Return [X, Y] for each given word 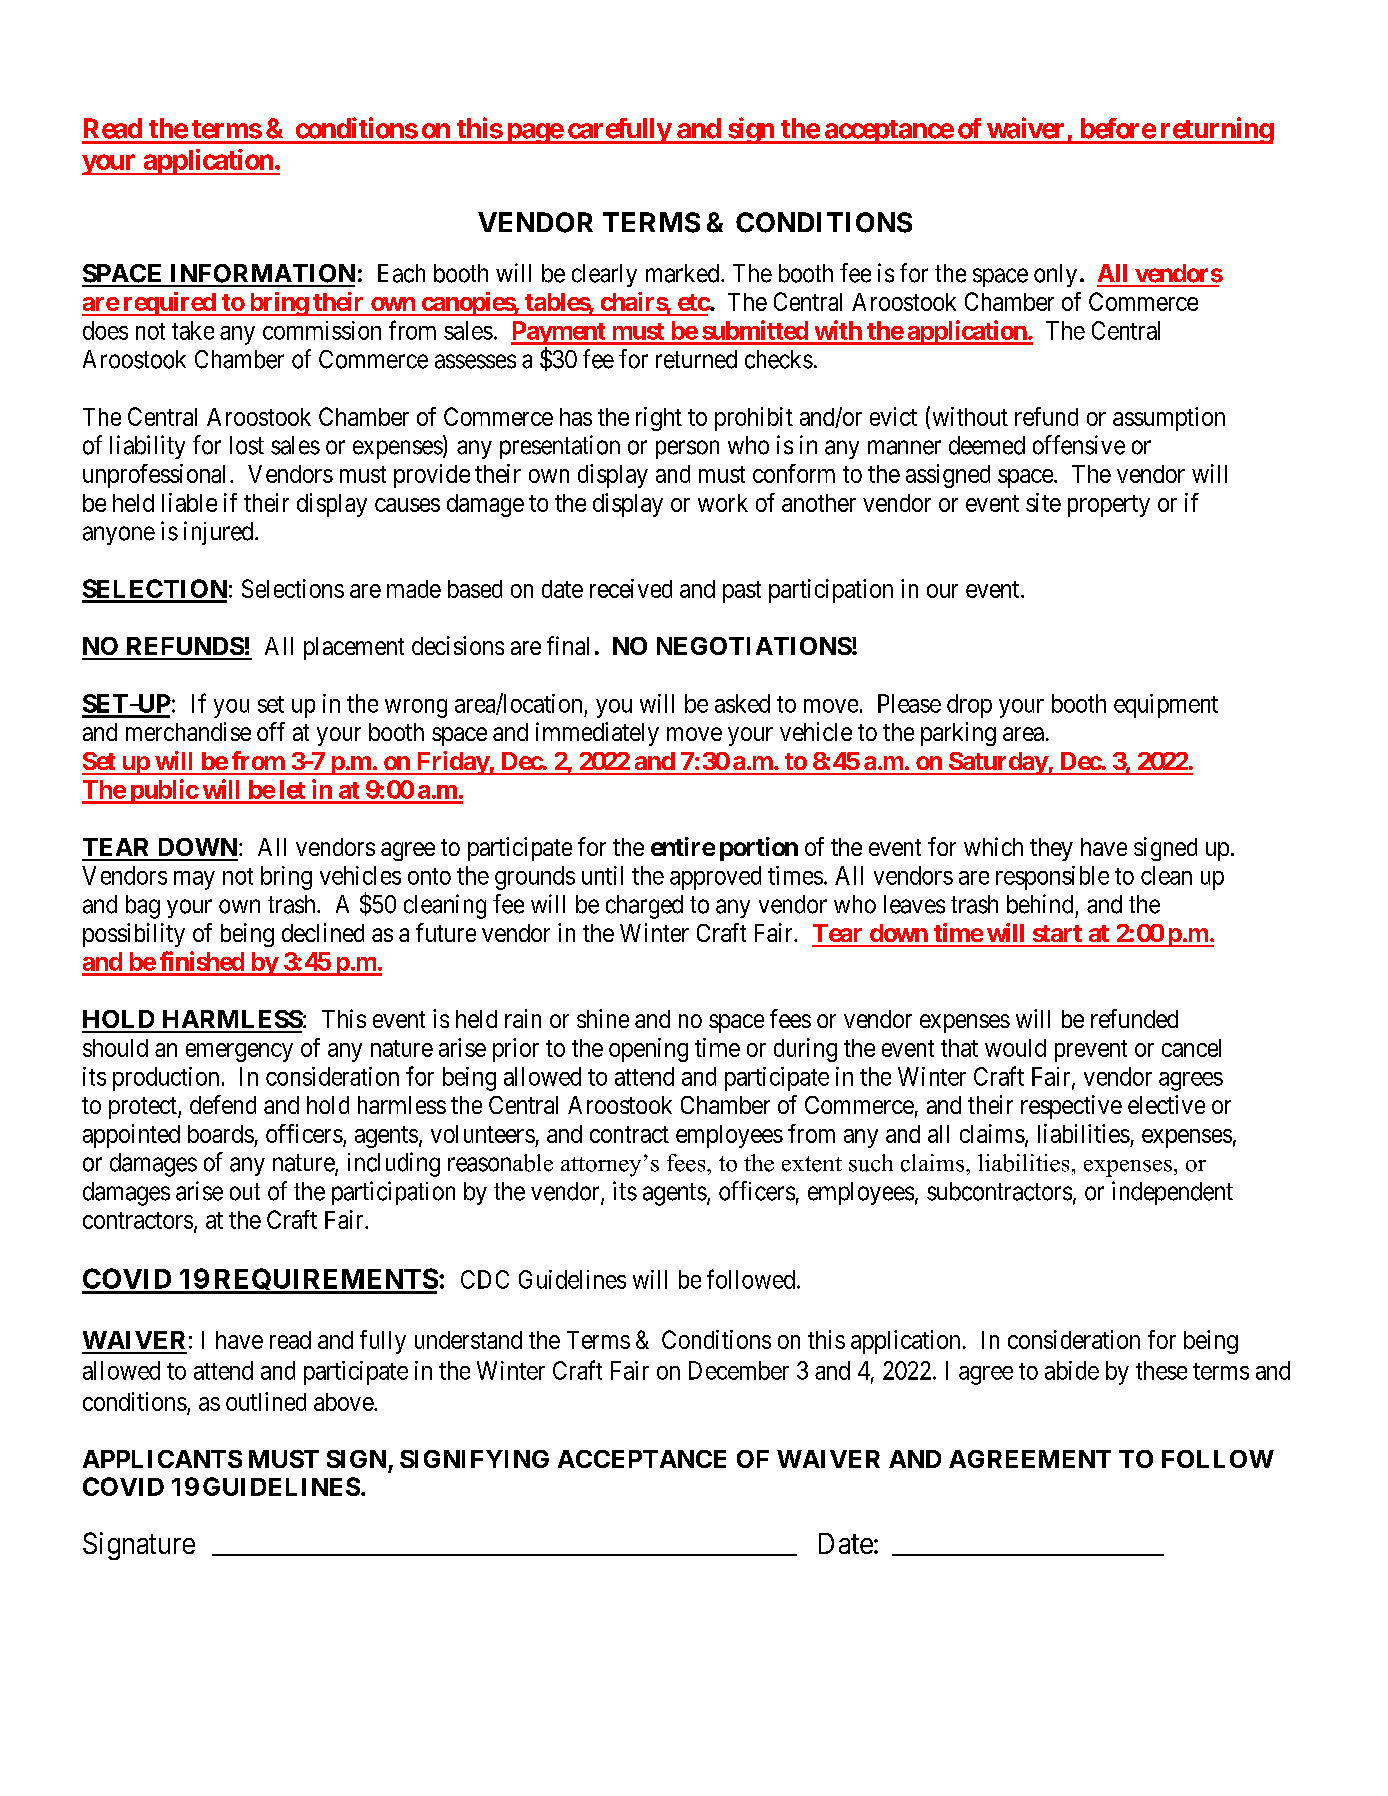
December [739, 1370]
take [193, 330]
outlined [266, 1401]
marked [684, 273]
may [194, 880]
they [1051, 849]
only [1055, 275]
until [602, 875]
